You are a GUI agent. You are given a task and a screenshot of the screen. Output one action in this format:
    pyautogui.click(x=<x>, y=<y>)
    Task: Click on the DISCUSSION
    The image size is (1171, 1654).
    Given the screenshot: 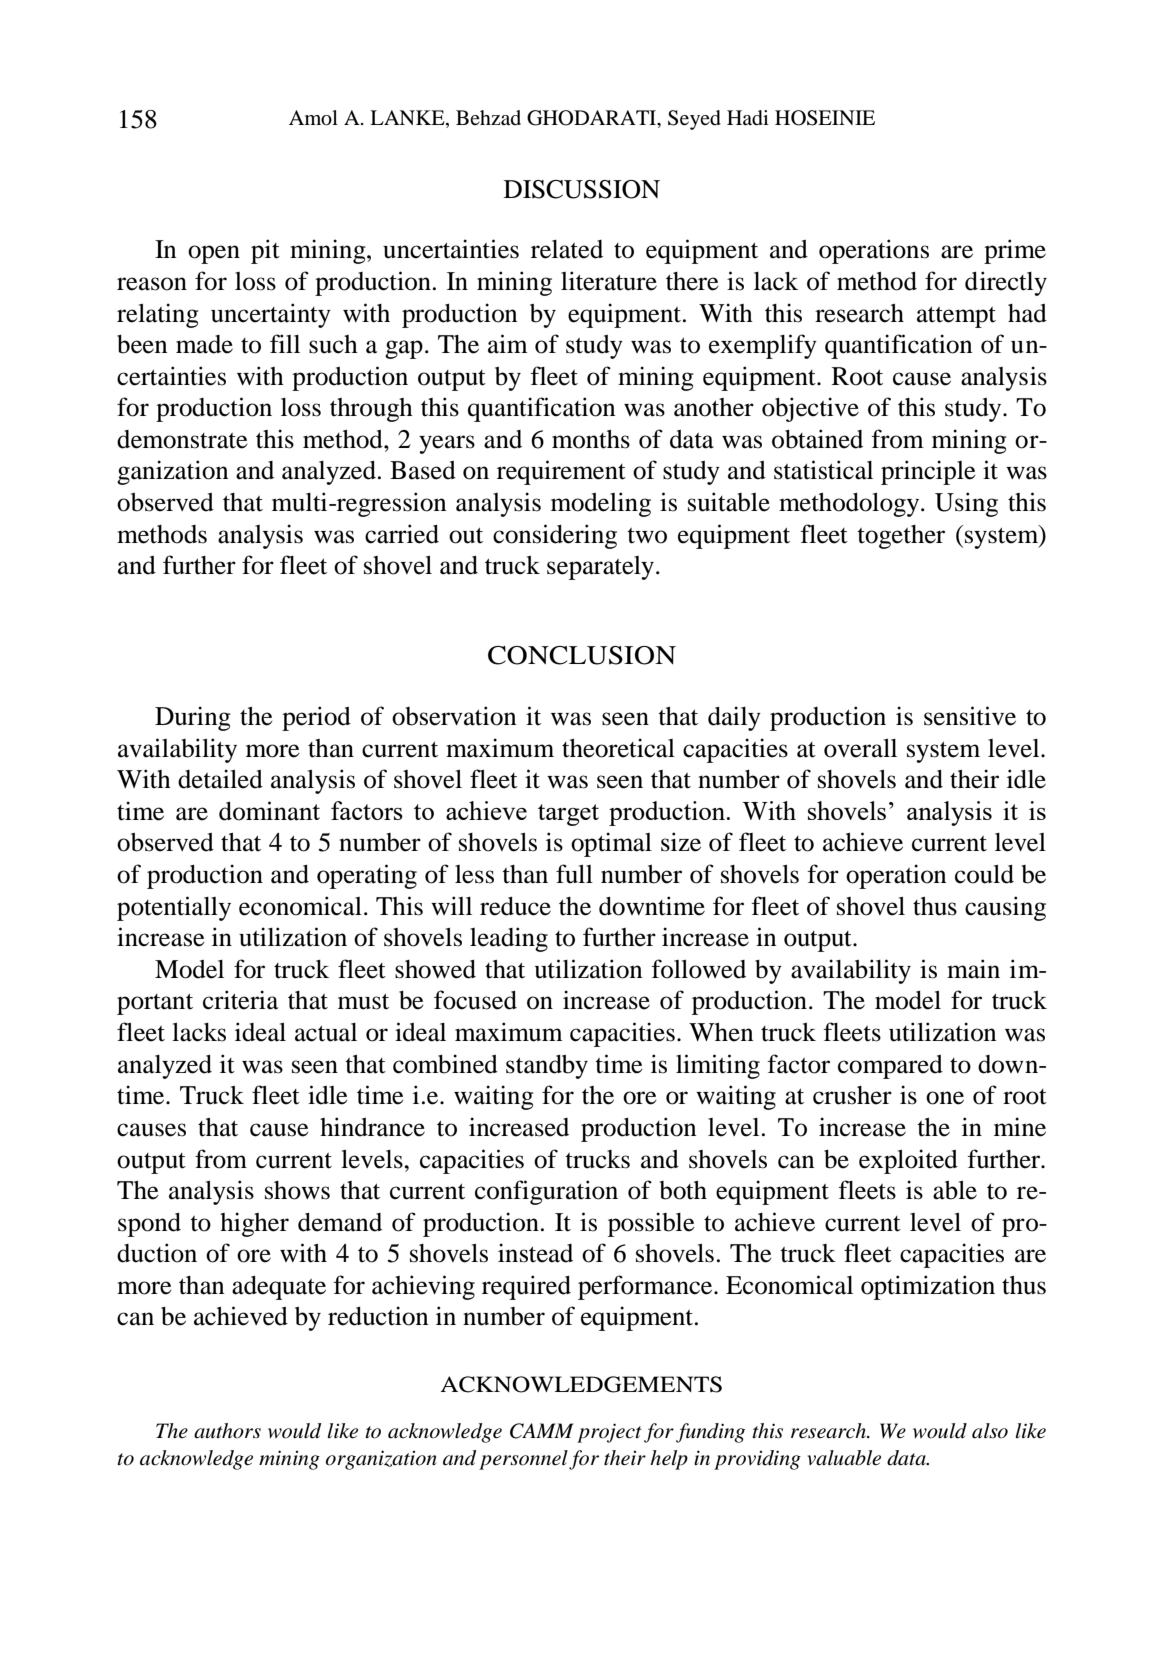 What is the action you would take?
    pyautogui.click(x=582, y=189)
